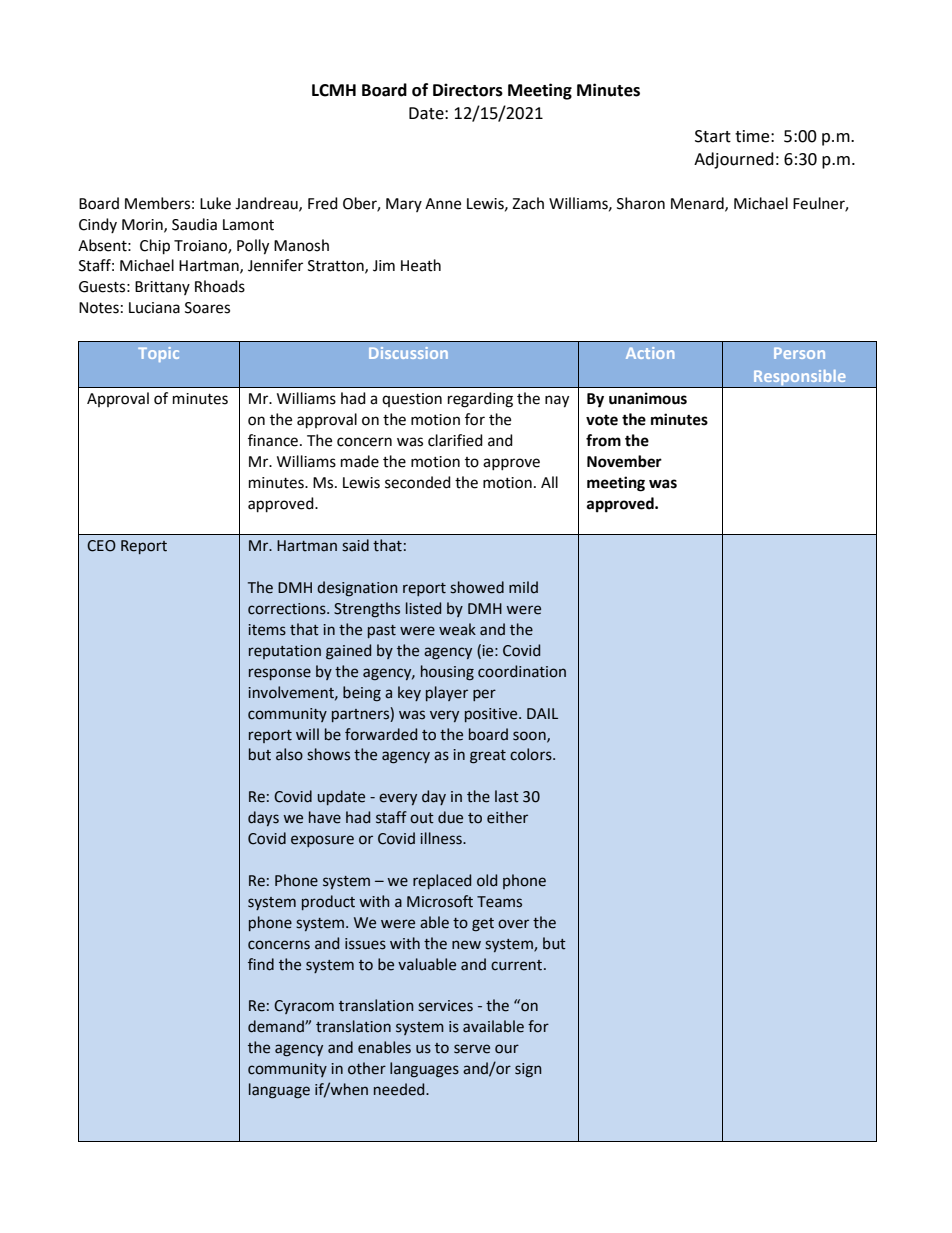  Describe the element at coordinates (277, 1026) in the screenshot. I see `demand` at that location.
